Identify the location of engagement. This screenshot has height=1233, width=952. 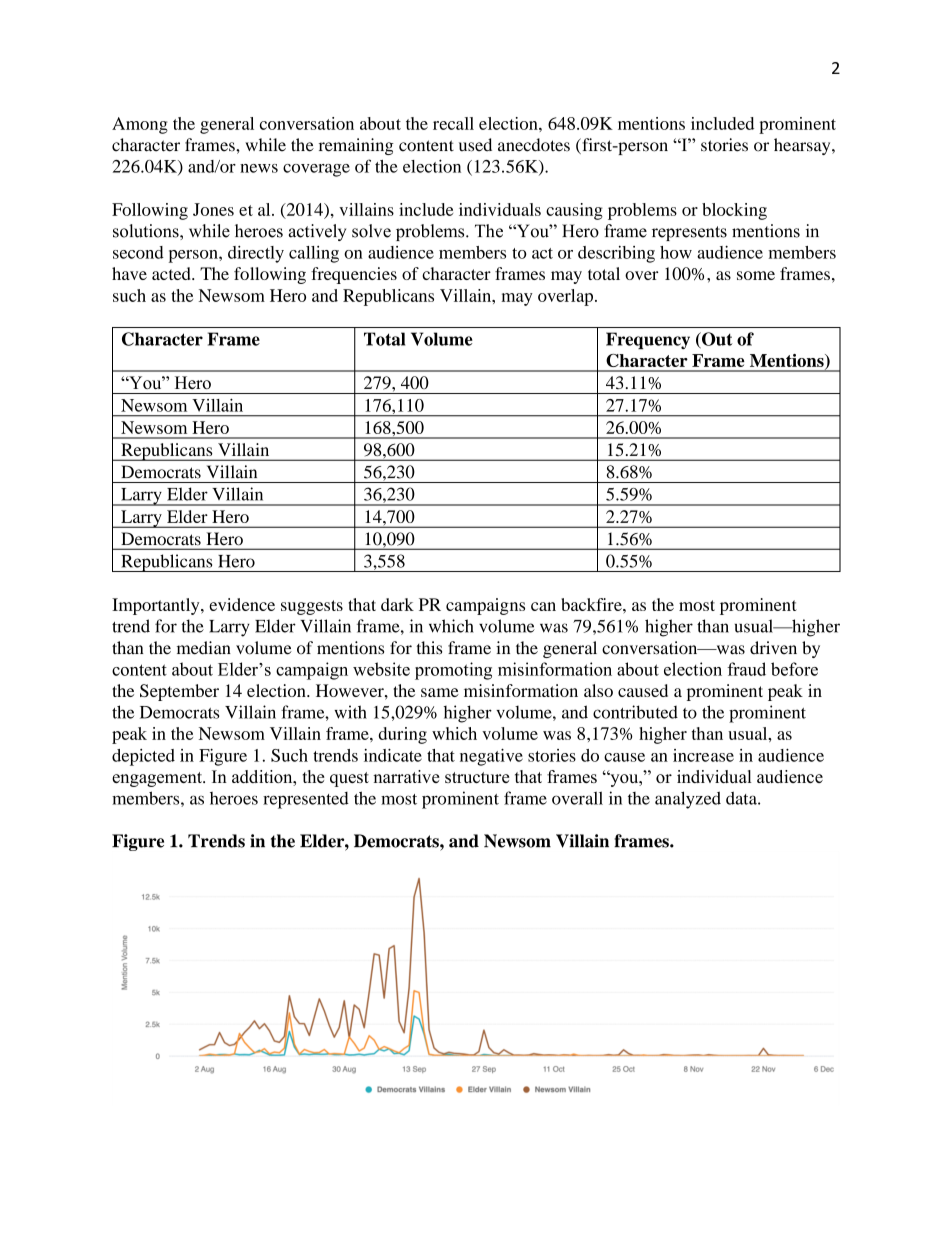
(158, 779).
